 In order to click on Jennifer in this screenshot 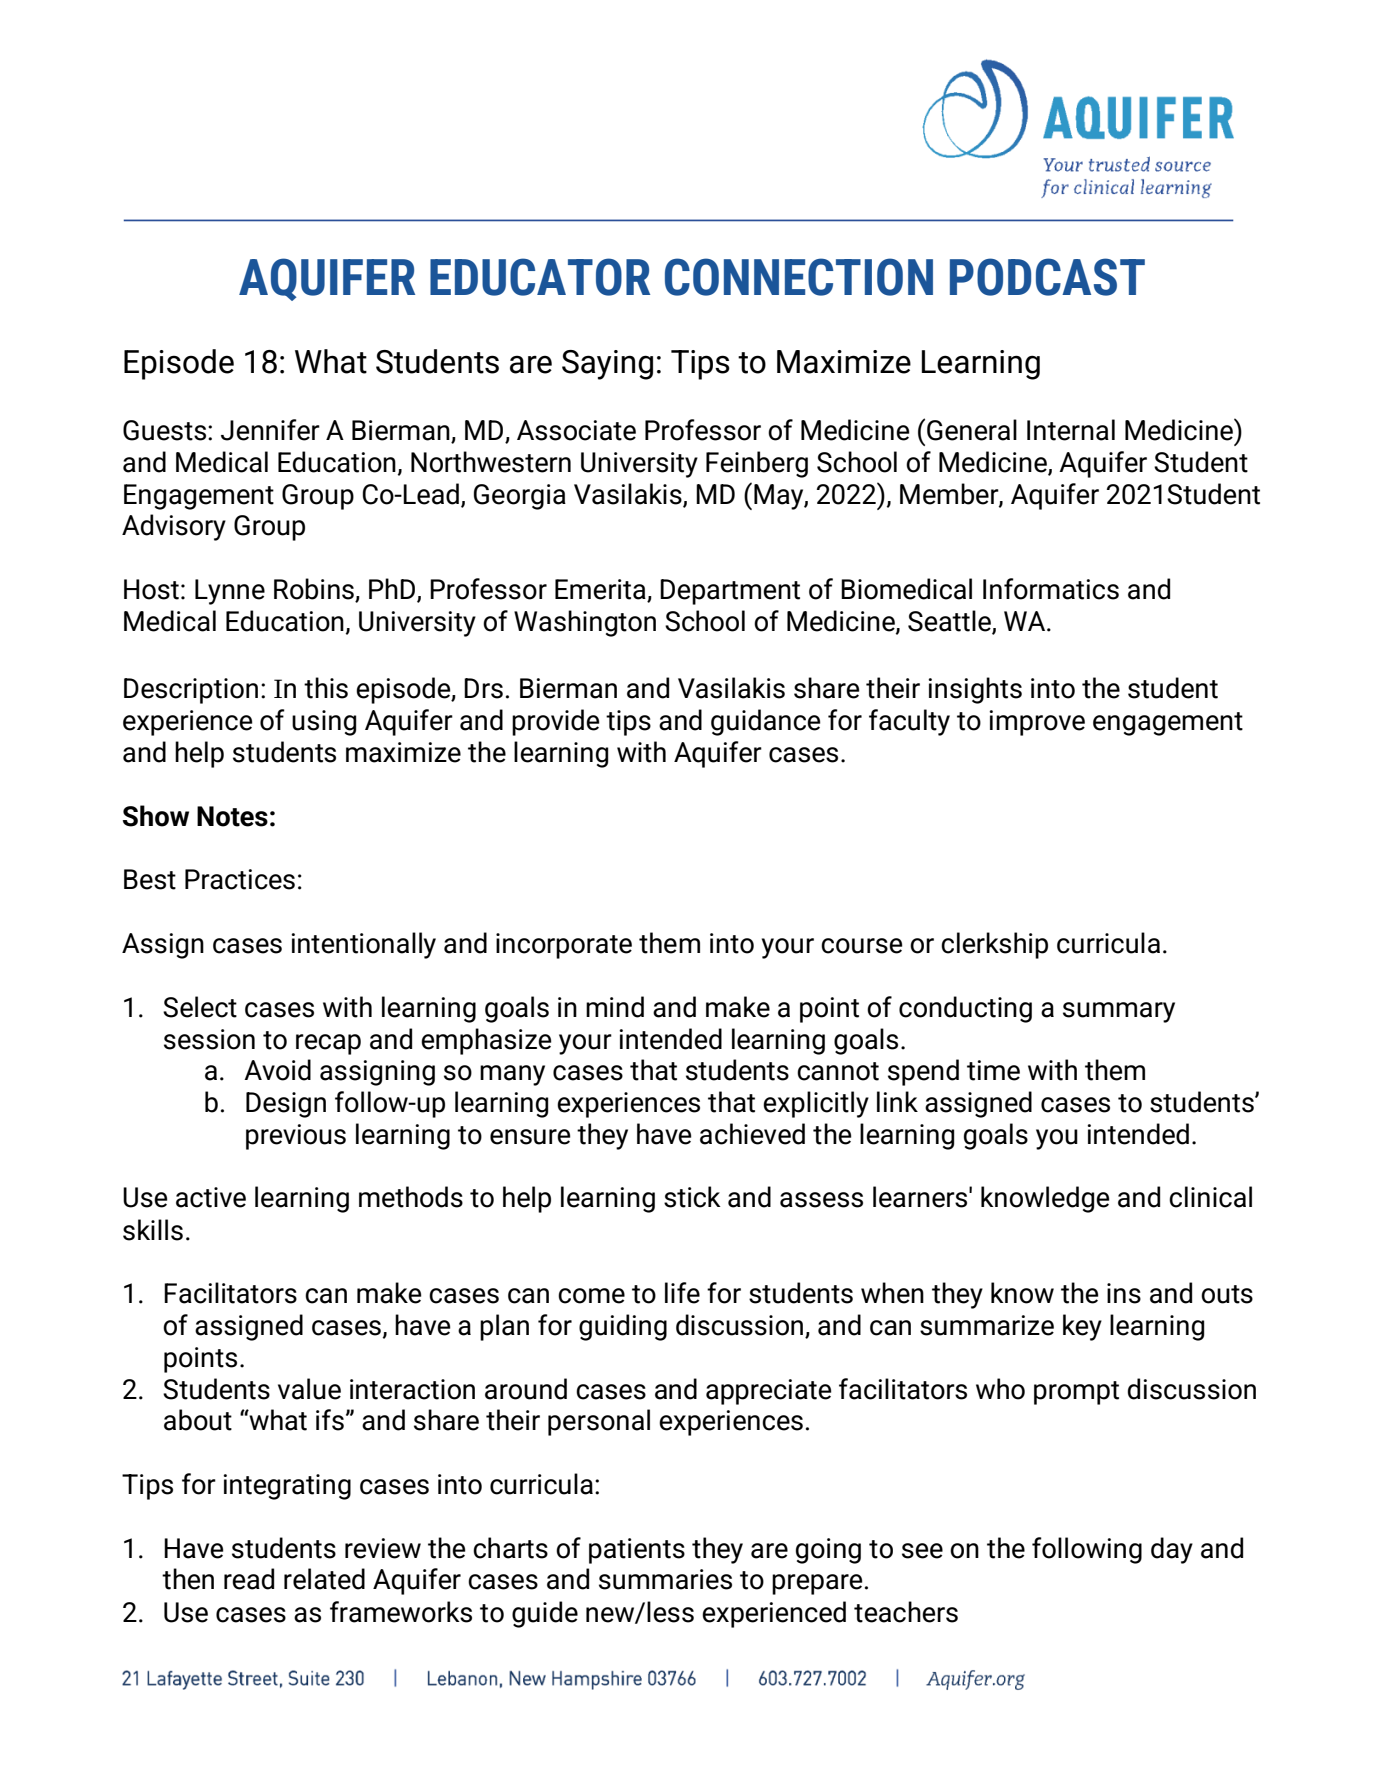, I will do `click(270, 430)`.
